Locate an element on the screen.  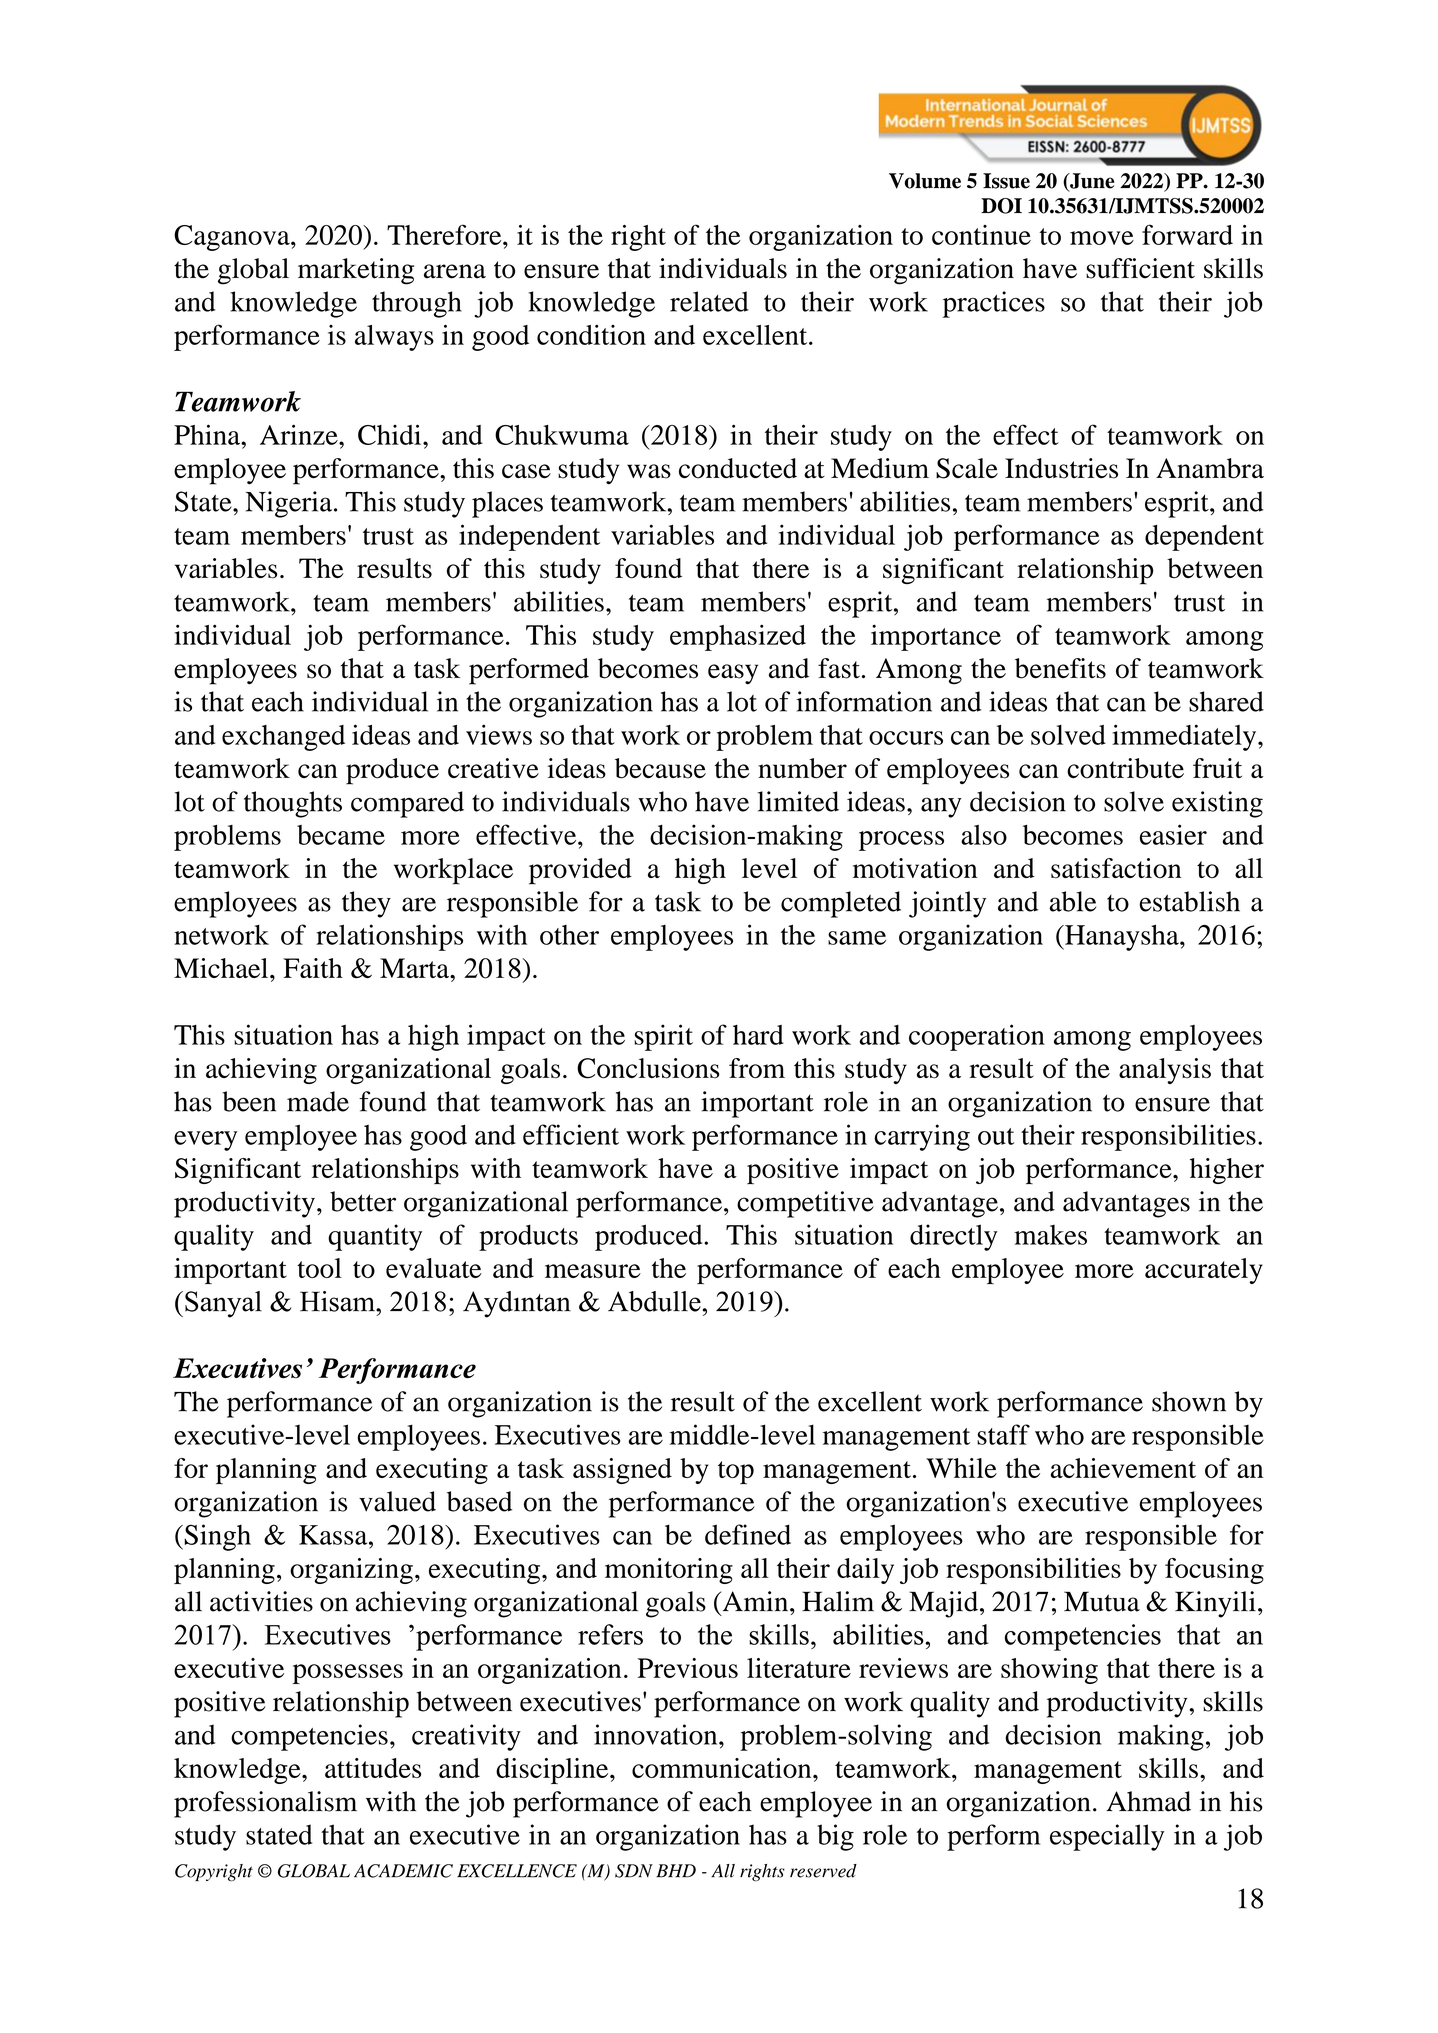
move is located at coordinates (1102, 238).
